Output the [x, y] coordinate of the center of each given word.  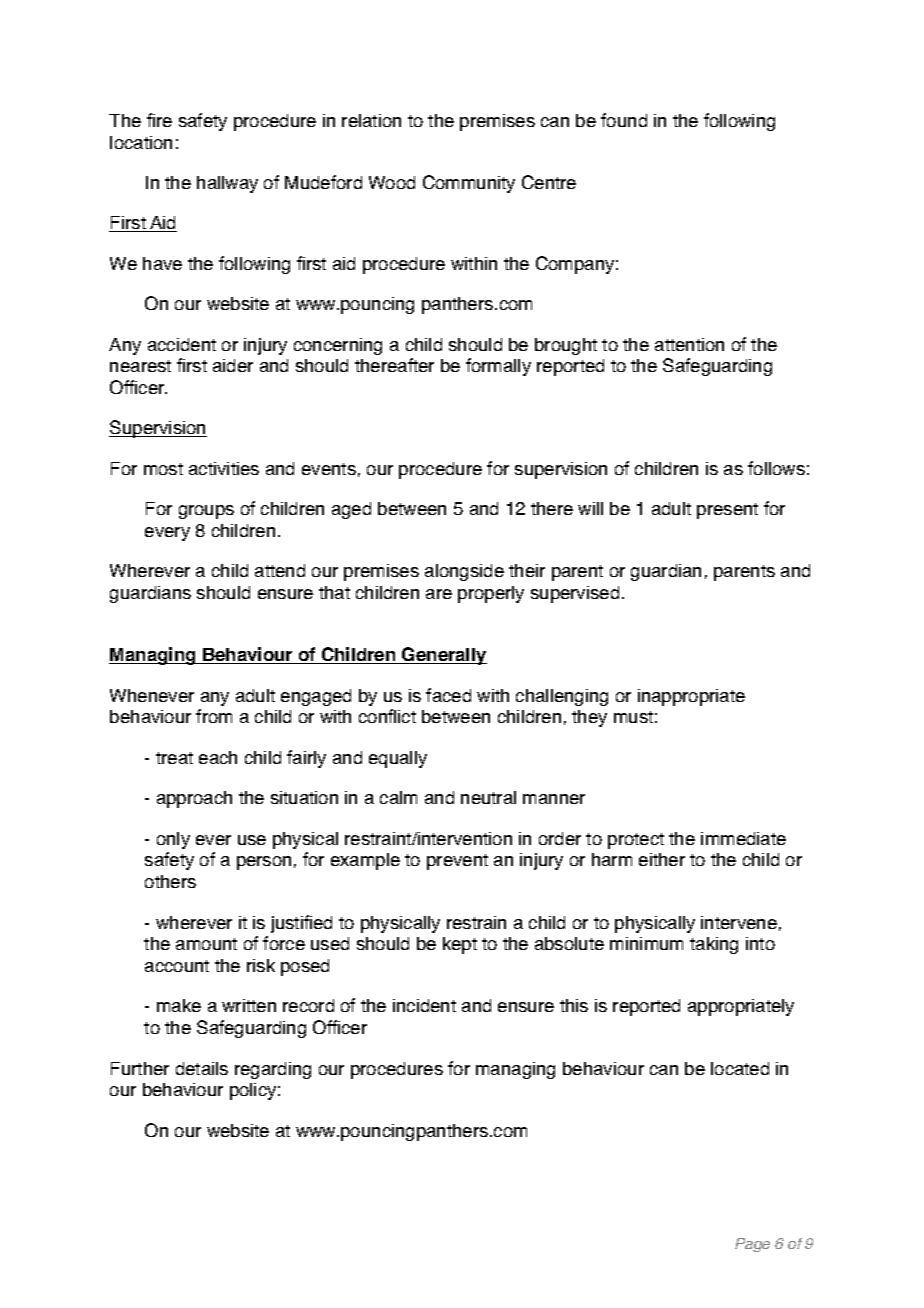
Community [469, 184]
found [624, 120]
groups [206, 512]
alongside [464, 572]
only [173, 840]
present [727, 511]
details [202, 1068]
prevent [457, 862]
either [662, 859]
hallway [227, 184]
